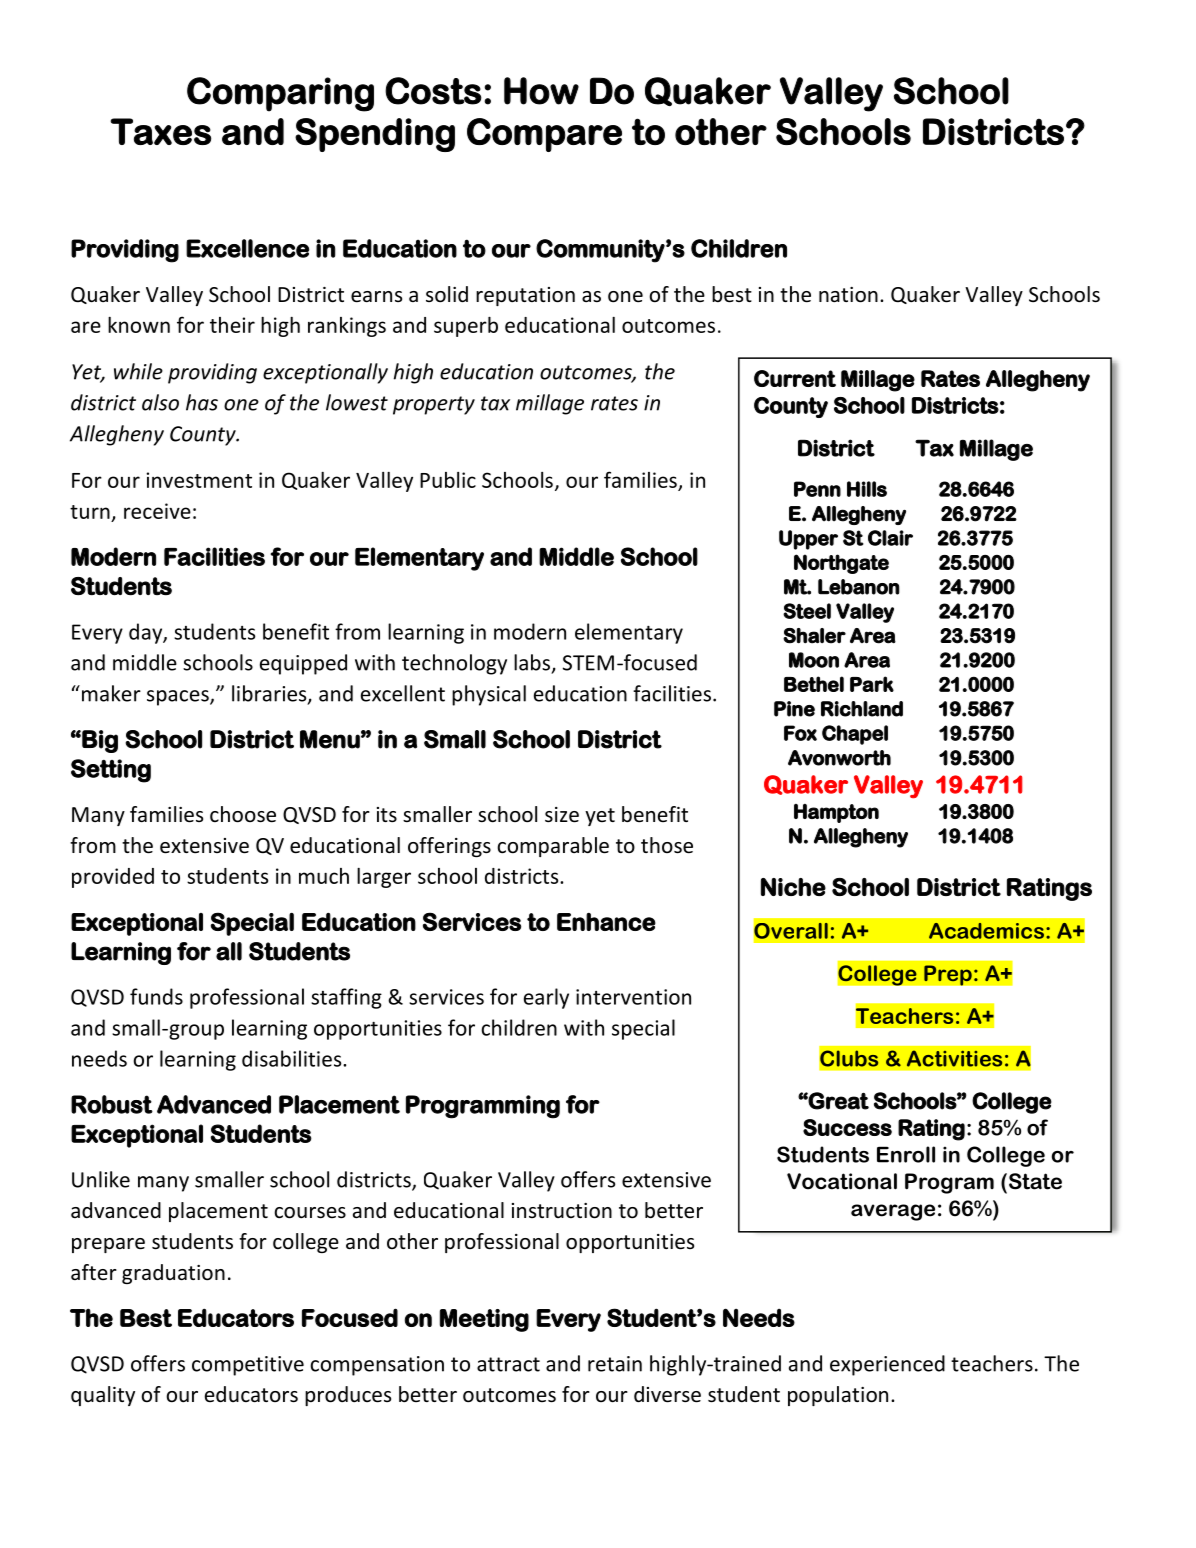  I want to click on Richland, so click(862, 709).
